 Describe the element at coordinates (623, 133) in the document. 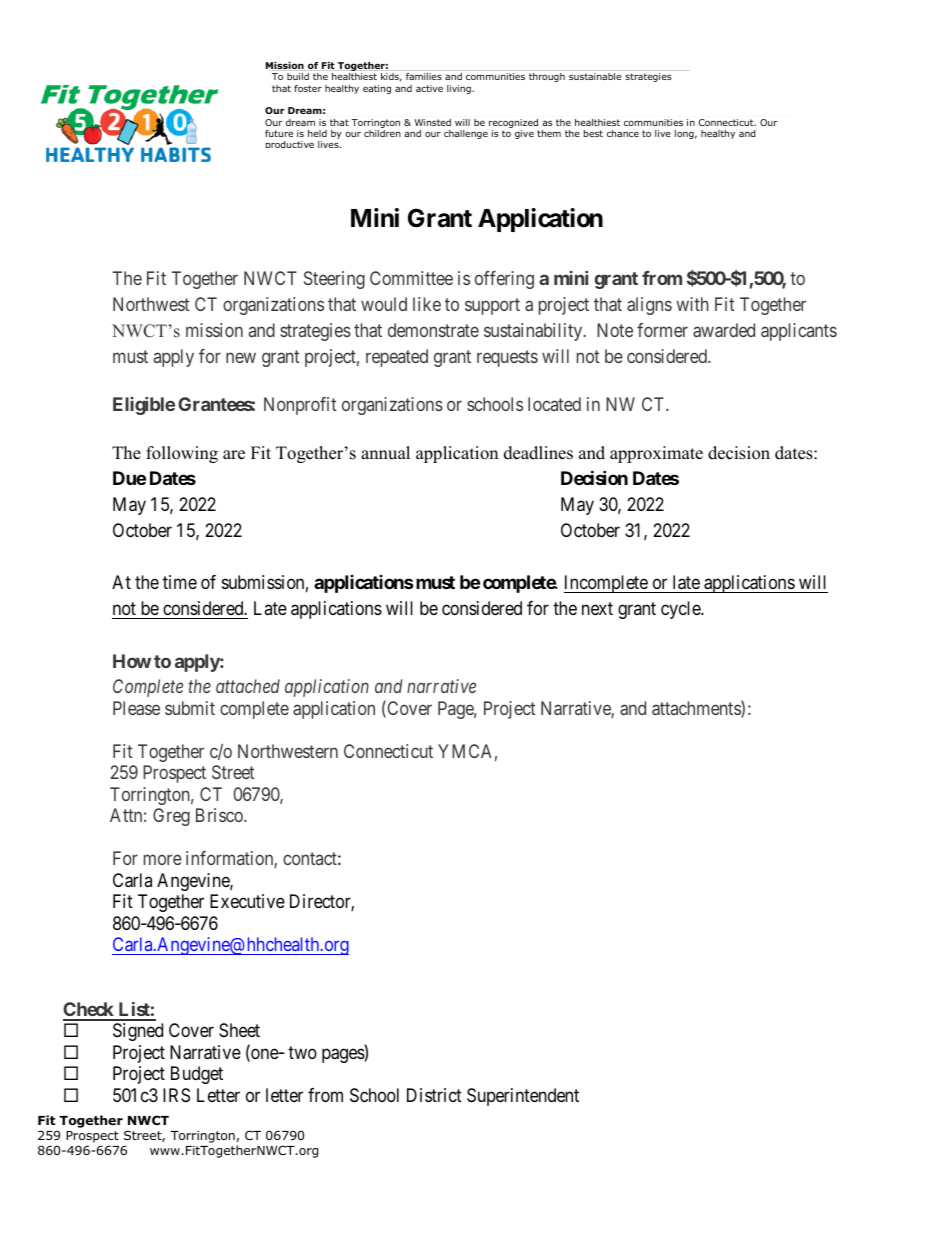

I see `chance` at that location.
